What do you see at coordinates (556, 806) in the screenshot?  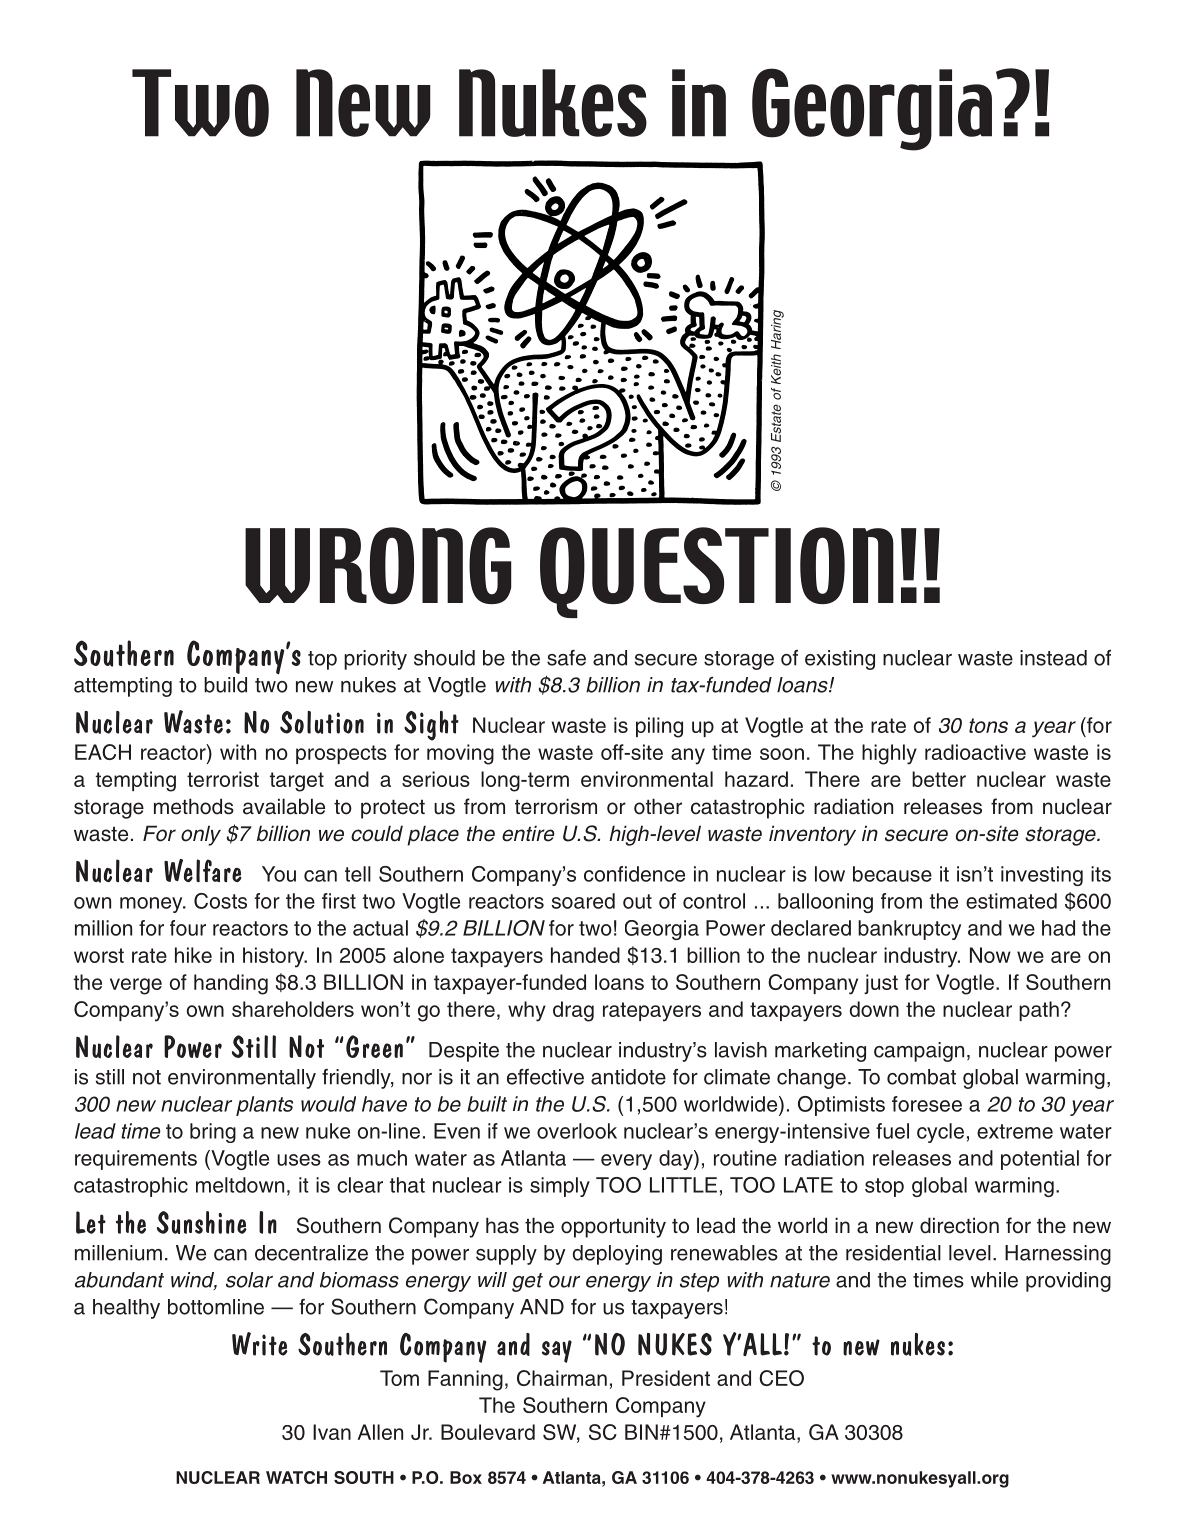 I see `terrorism` at bounding box center [556, 806].
